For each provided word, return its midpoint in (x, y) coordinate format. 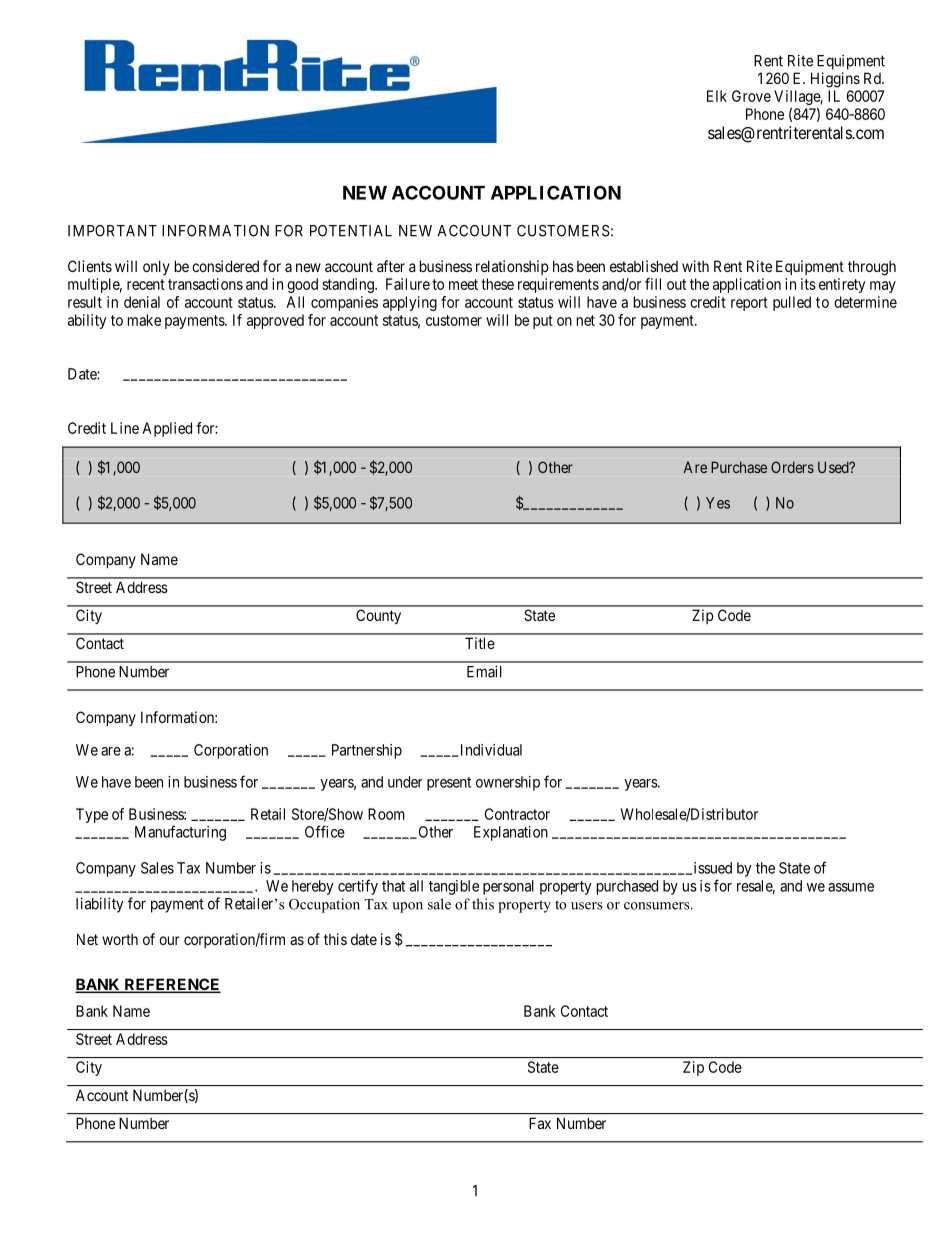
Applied (167, 429)
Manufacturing (180, 833)
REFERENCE (171, 985)
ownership (508, 783)
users (586, 906)
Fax (540, 1123)
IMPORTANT (112, 231)
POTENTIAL (351, 231)
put (543, 322)
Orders (792, 467)
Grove (751, 96)
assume (851, 887)
